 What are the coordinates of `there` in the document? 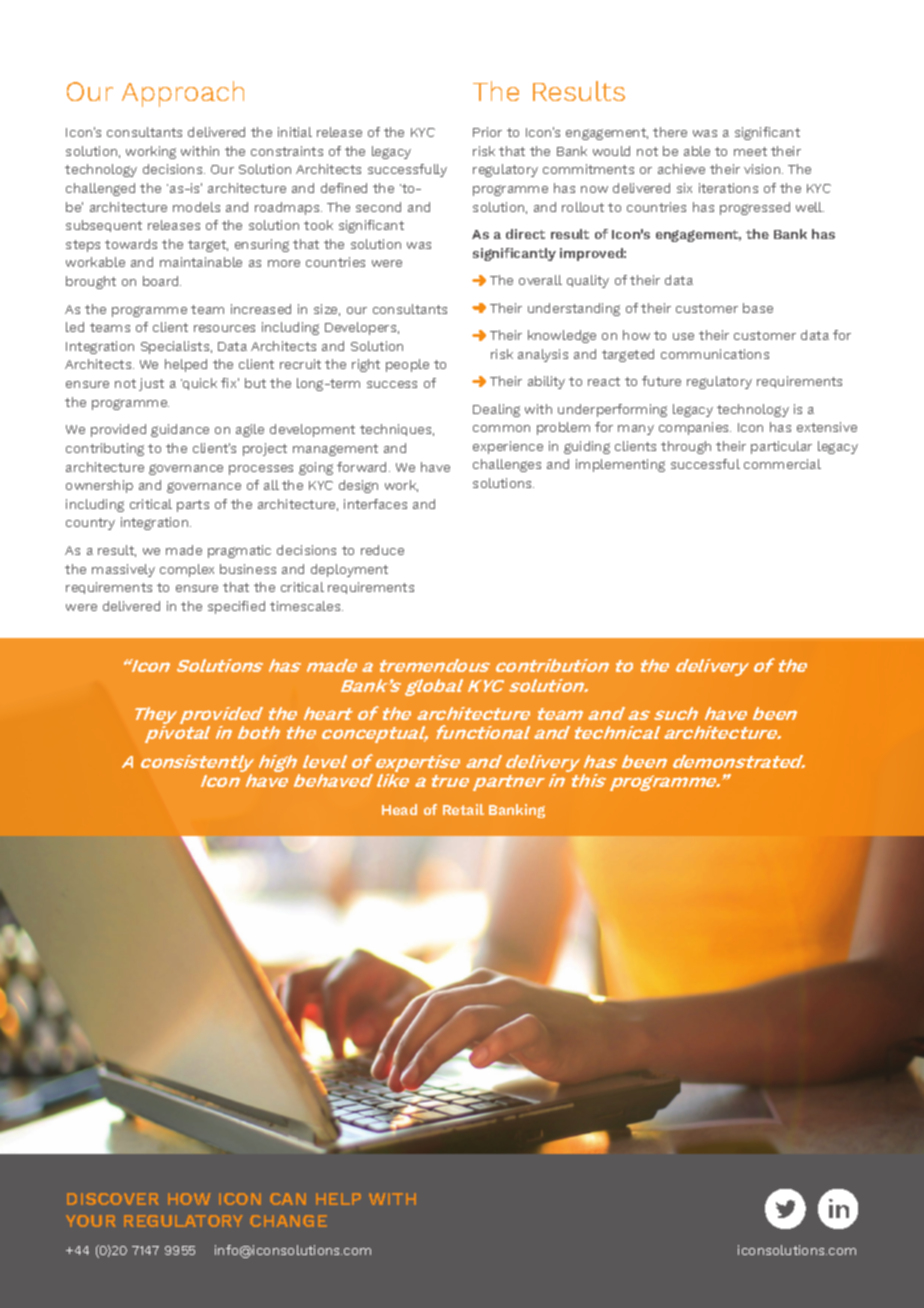 It's located at (670, 132).
